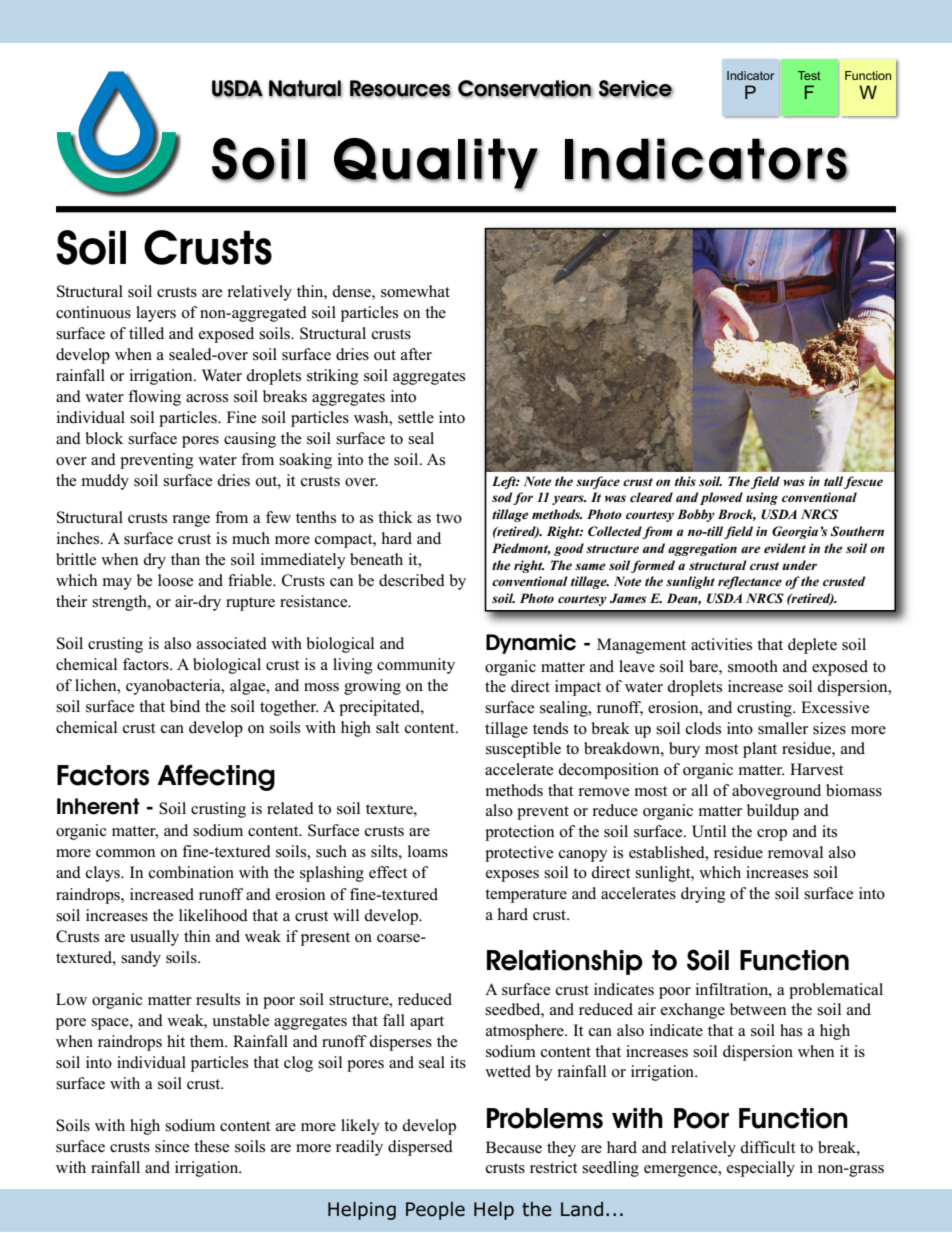 This screenshot has width=952, height=1233. I want to click on community, so click(416, 666).
